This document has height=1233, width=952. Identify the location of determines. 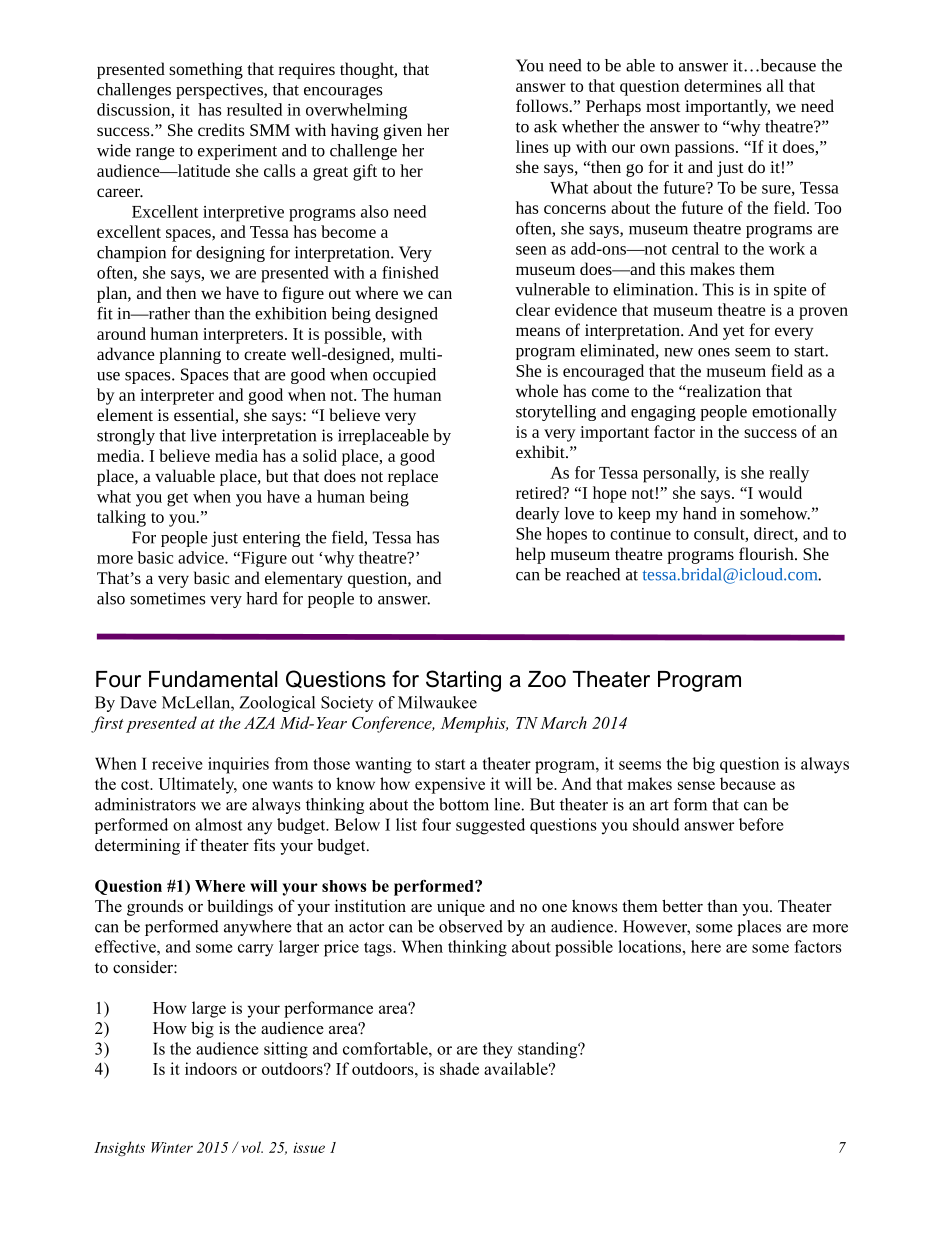
(723, 85).
